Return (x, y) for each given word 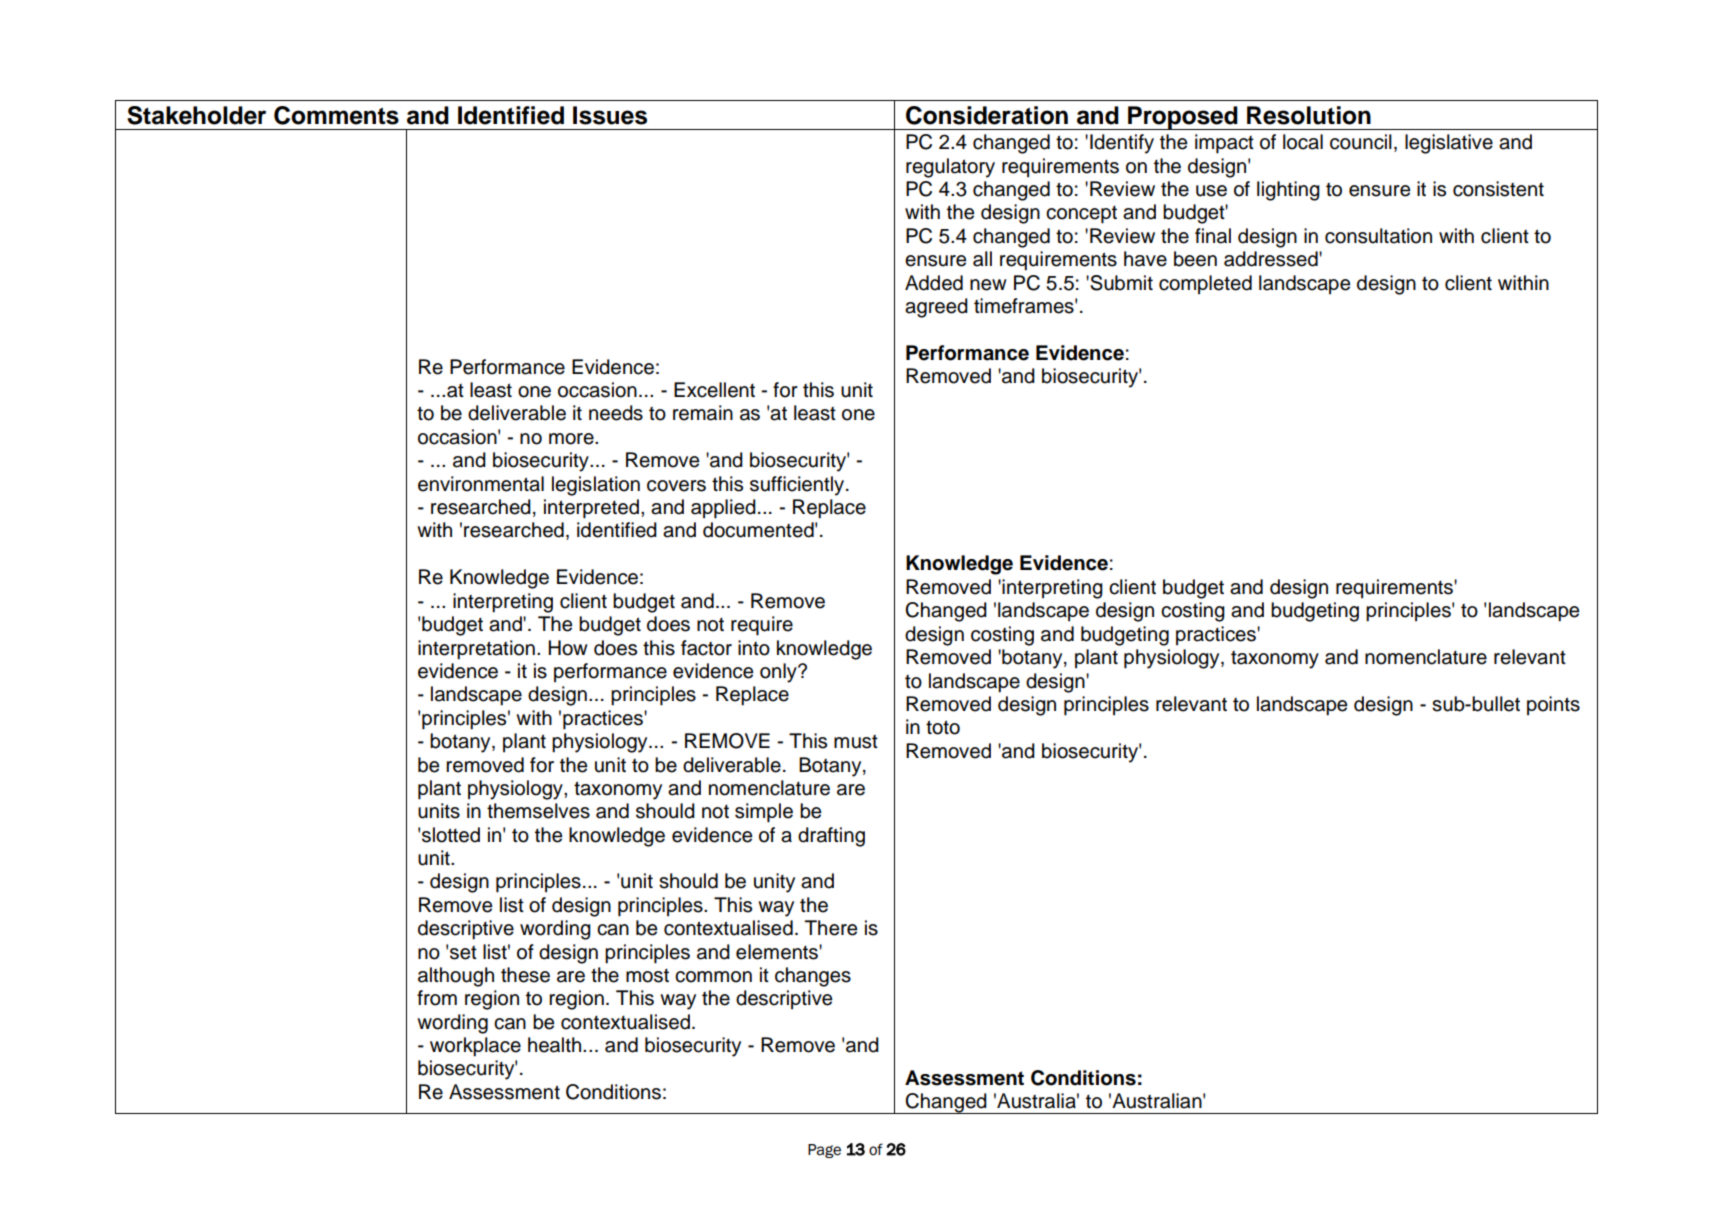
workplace (475, 1047)
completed (1205, 284)
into (754, 648)
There (831, 928)
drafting (831, 837)
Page (824, 1151)
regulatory (950, 168)
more (572, 439)
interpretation (476, 650)
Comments (336, 115)
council (1361, 142)
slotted (451, 835)
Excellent (714, 390)
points (1553, 705)
